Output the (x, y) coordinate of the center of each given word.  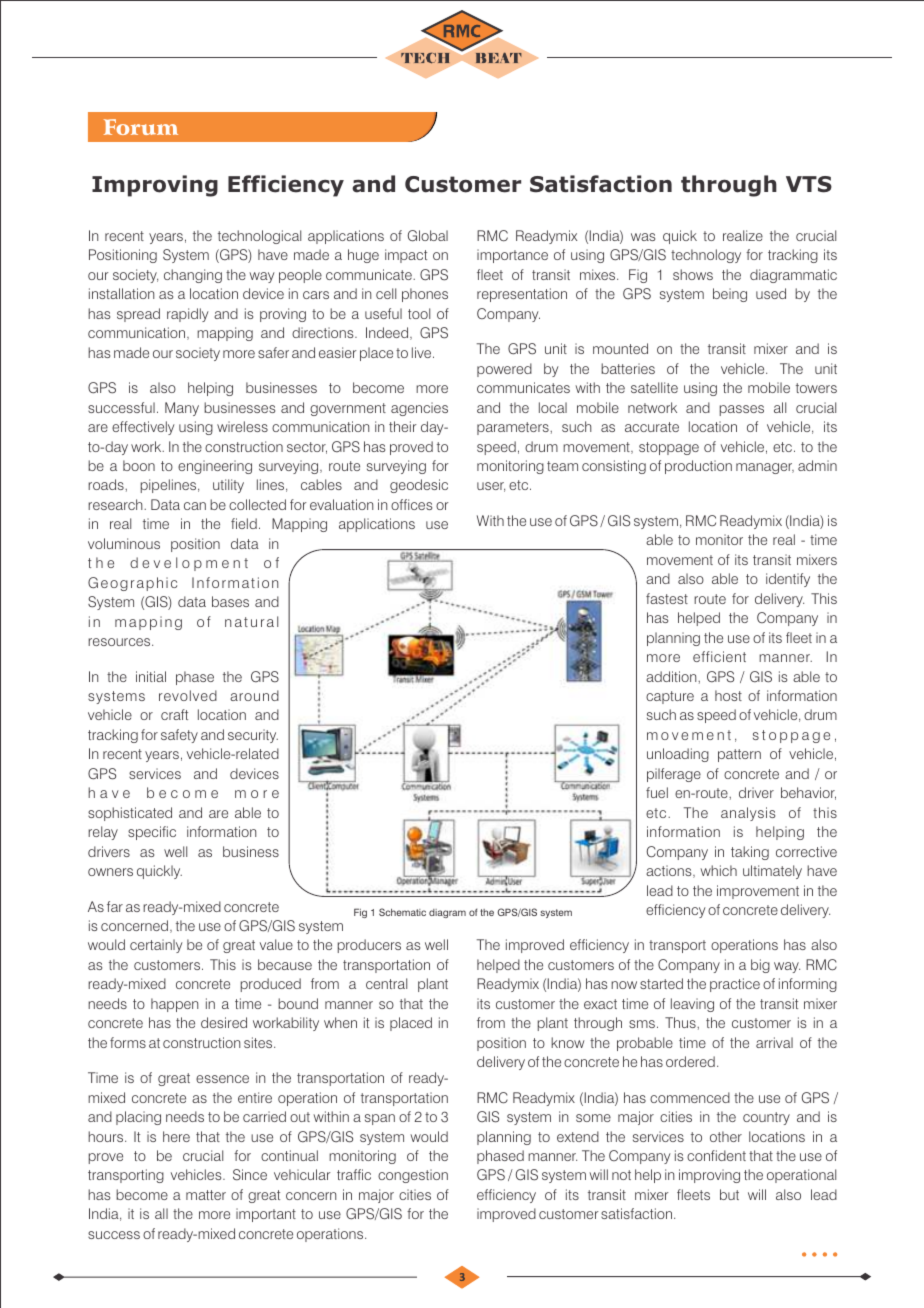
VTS (809, 184)
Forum (141, 127)
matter (206, 1195)
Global (428, 236)
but (729, 1194)
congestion (413, 1176)
